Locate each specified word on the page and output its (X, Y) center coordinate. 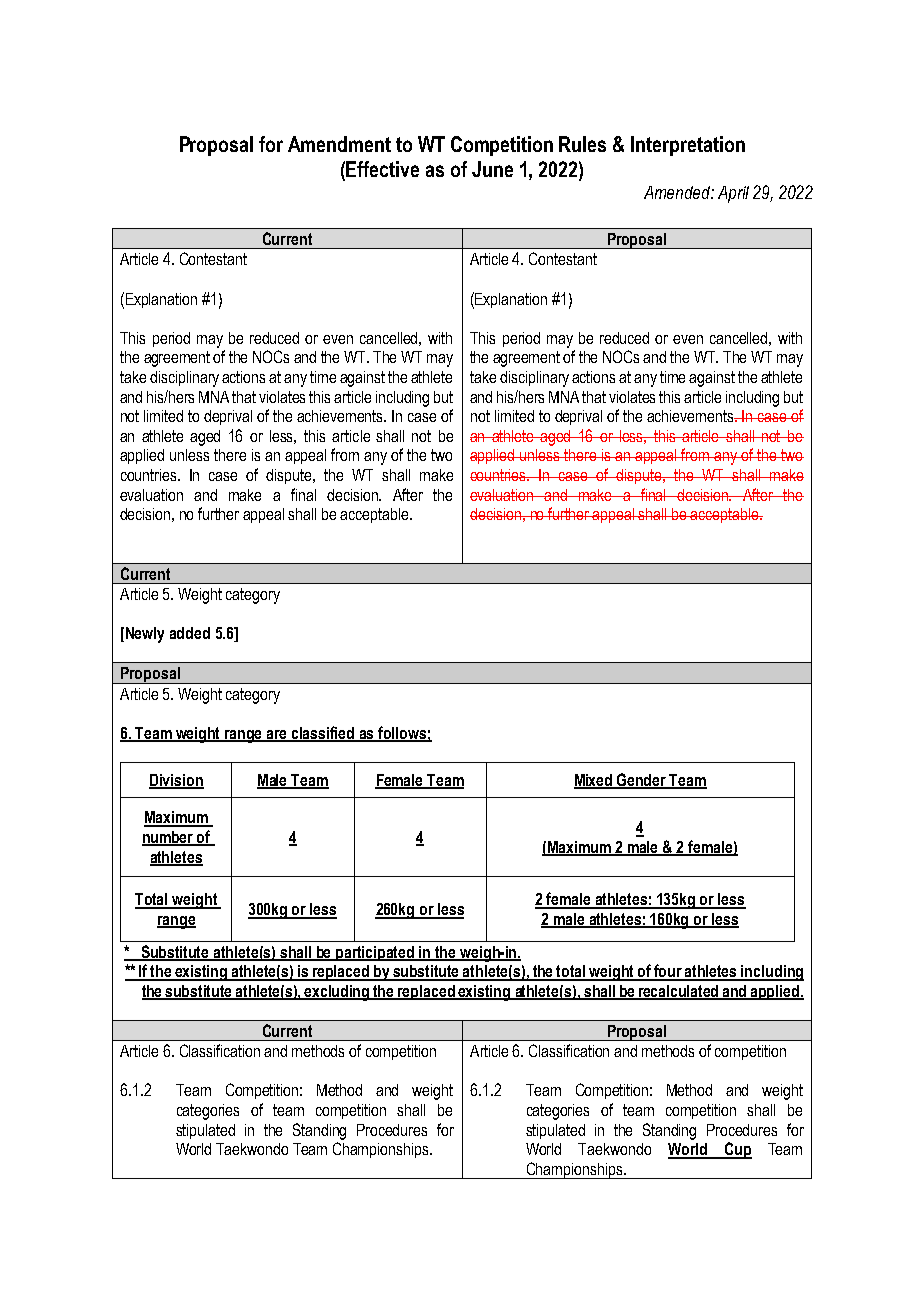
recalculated (679, 992)
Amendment (339, 144)
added (190, 633)
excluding (337, 993)
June (492, 169)
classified (323, 733)
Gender (642, 781)
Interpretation (688, 146)
